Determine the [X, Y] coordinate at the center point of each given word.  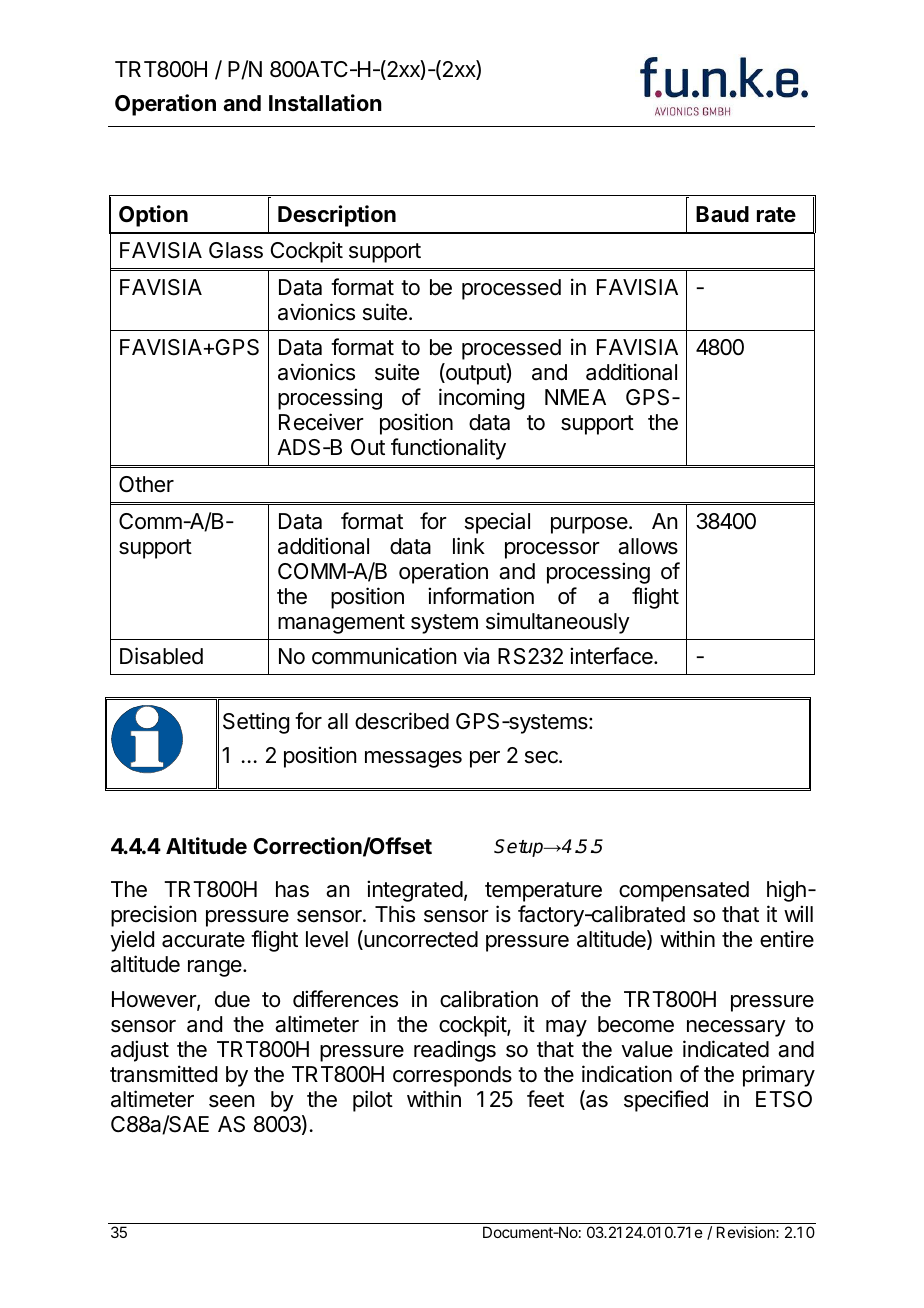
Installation [325, 103]
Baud [722, 214]
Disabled [161, 656]
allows [648, 546]
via [476, 656]
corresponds [452, 1076]
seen [231, 1101]
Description [337, 216]
